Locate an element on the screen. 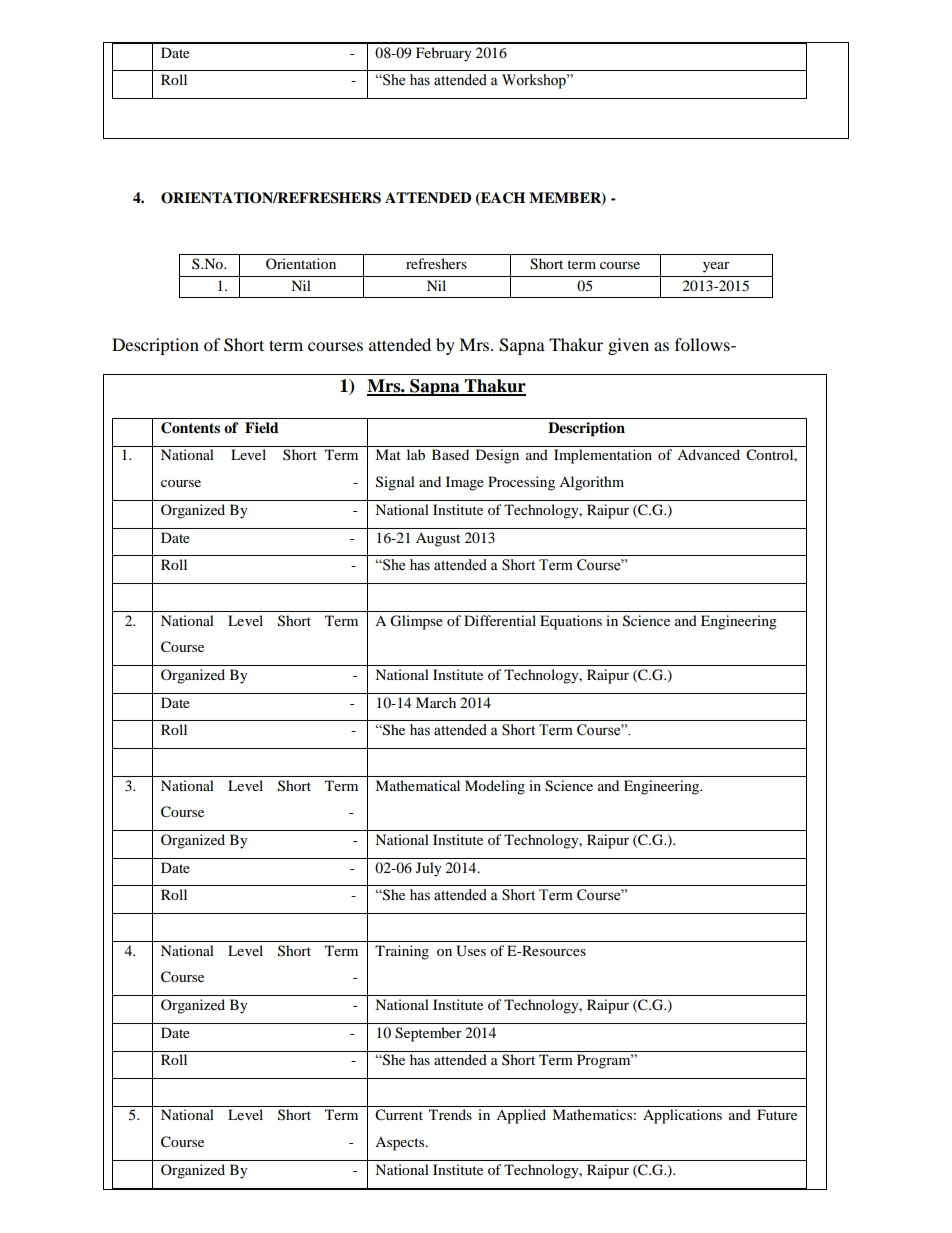  March is located at coordinates (436, 702).
